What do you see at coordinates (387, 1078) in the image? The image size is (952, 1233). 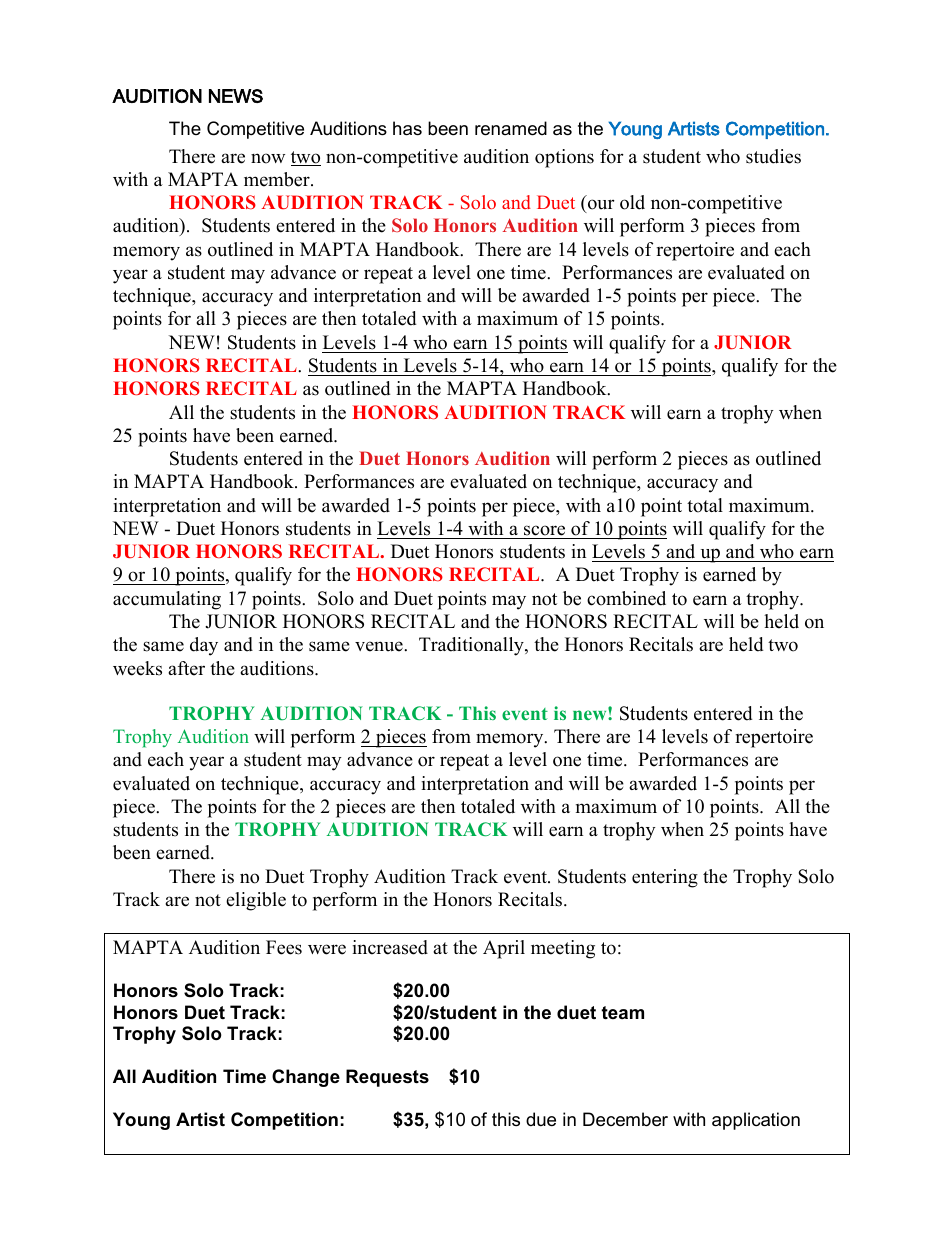 I see `Requests` at bounding box center [387, 1078].
